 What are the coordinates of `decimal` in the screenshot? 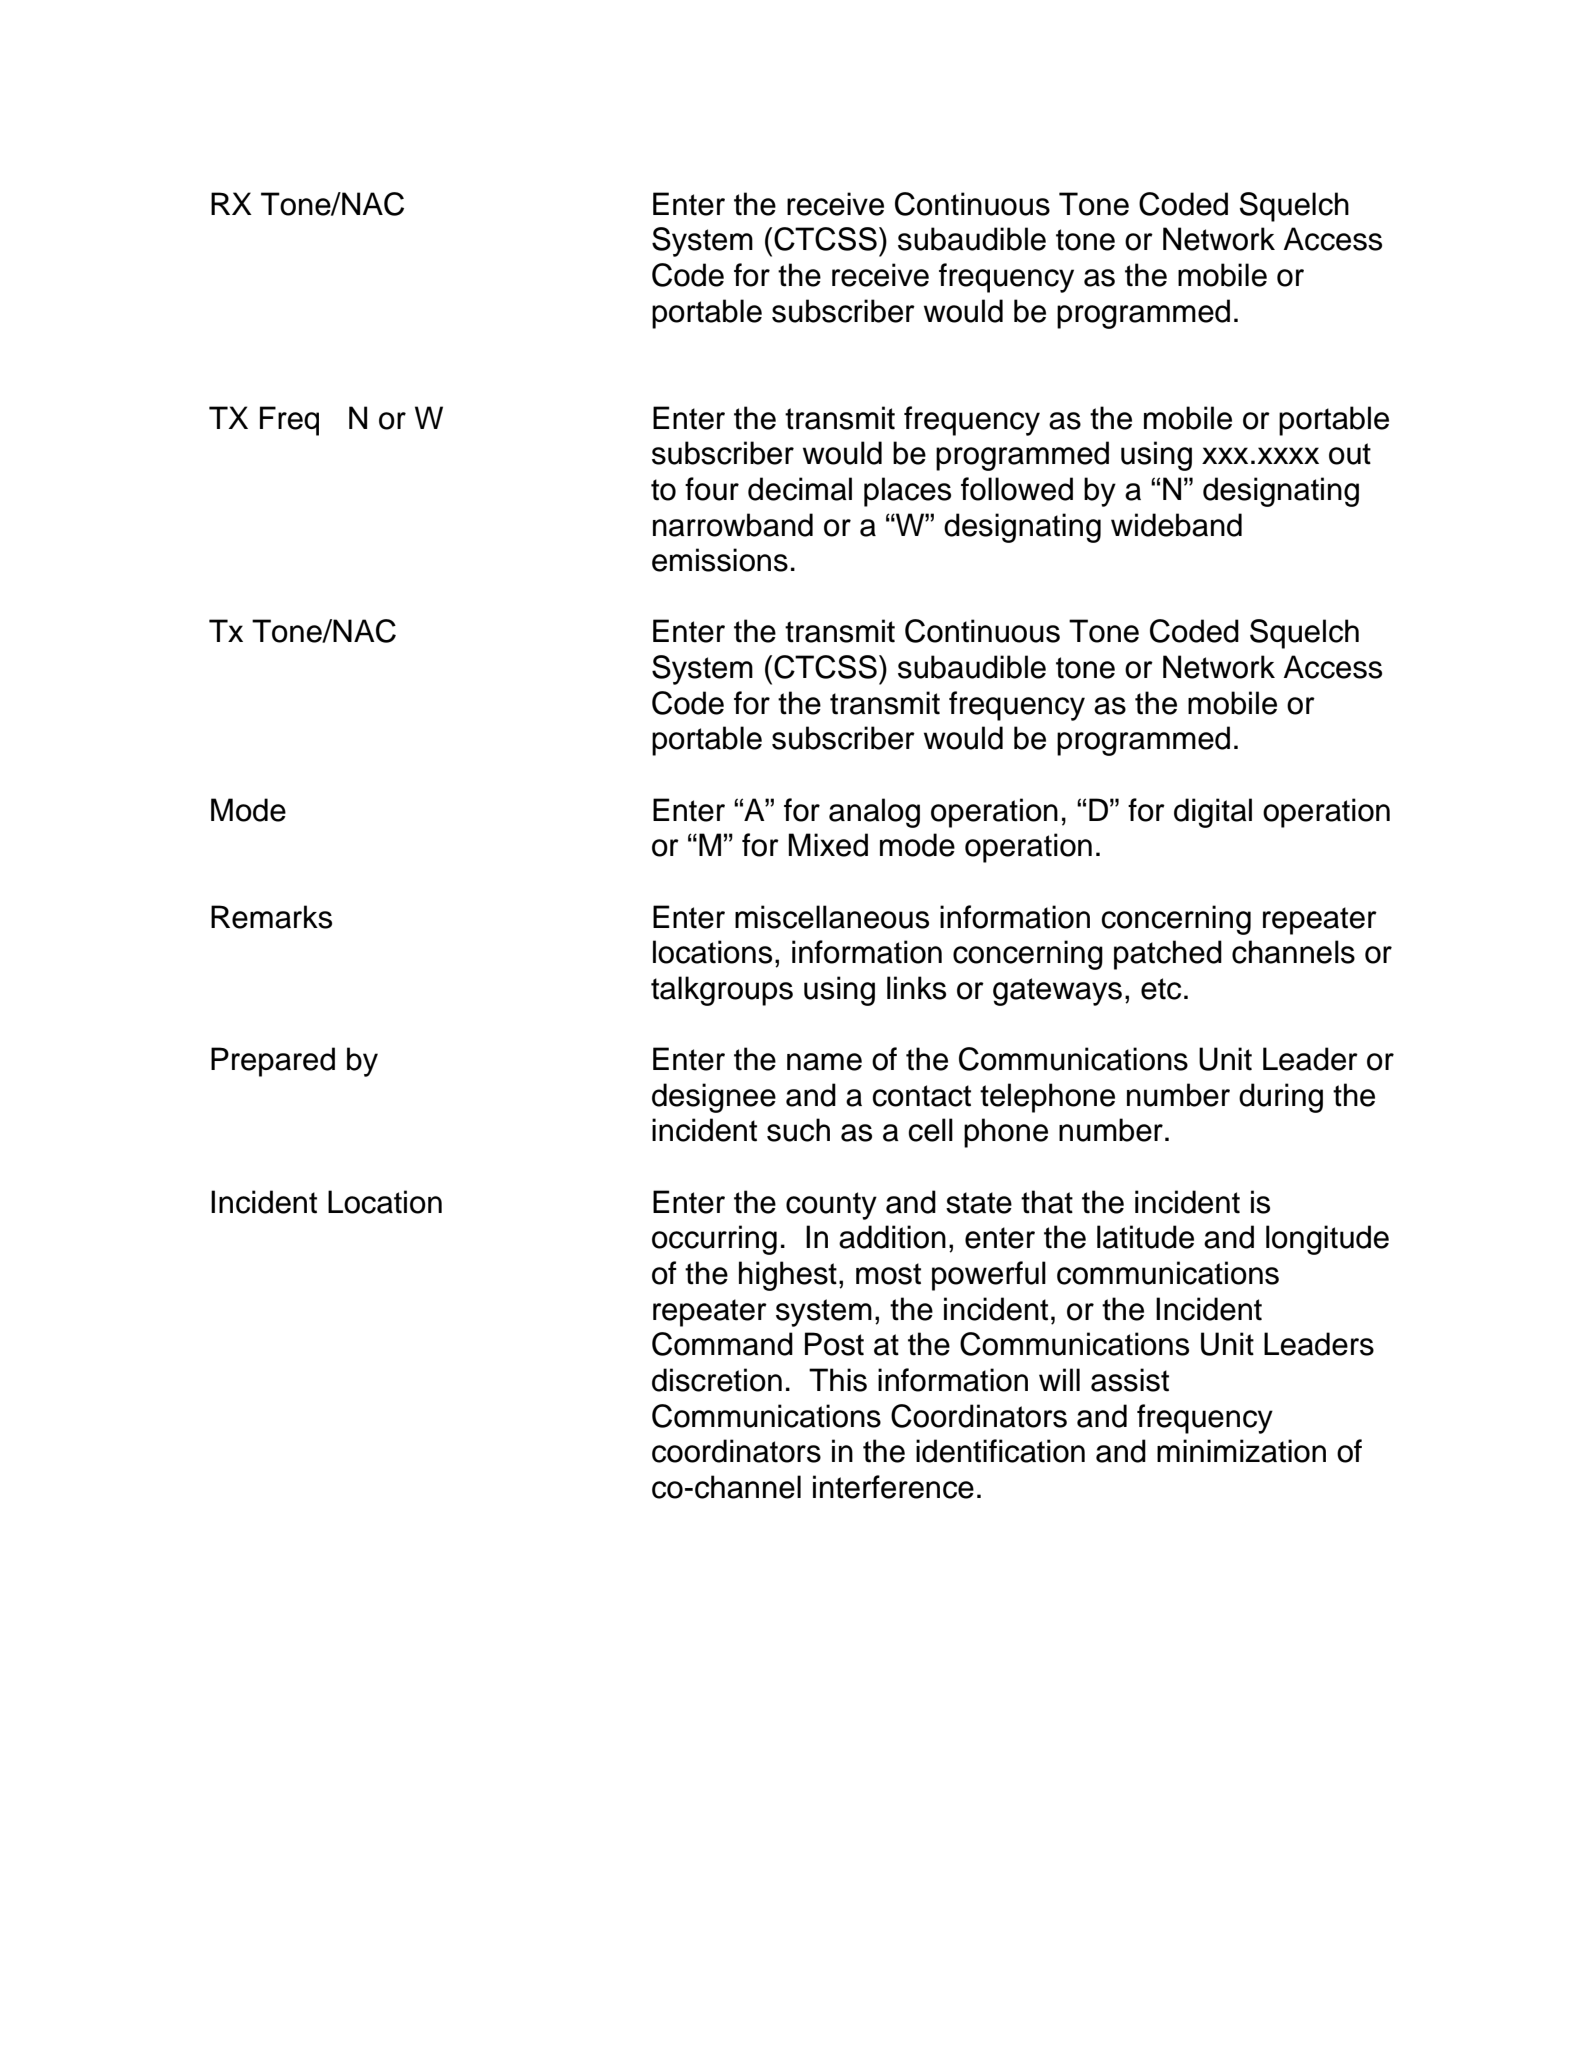 It's located at (800, 489).
